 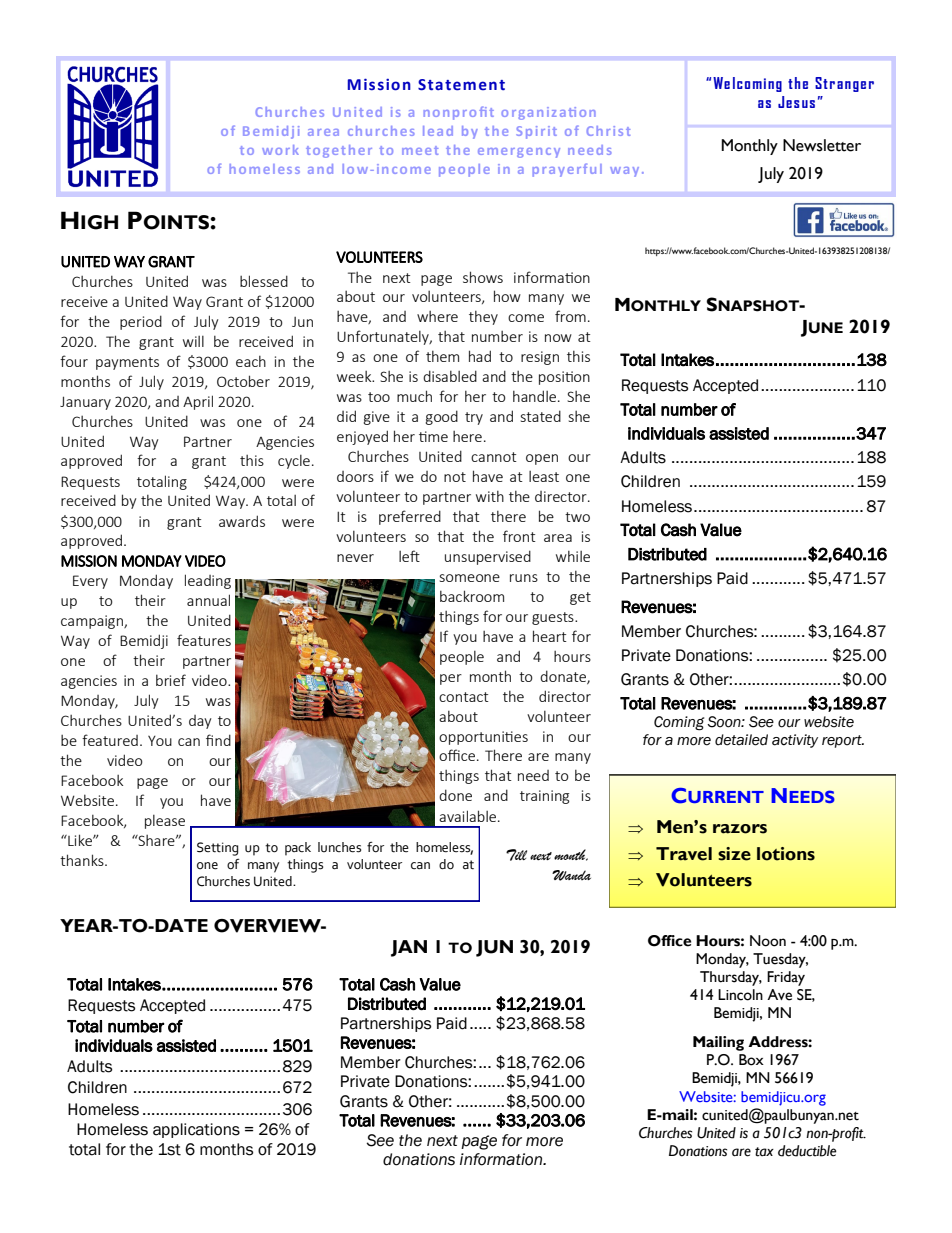 What do you see at coordinates (196, 1130) in the page?
I see `applications` at bounding box center [196, 1130].
